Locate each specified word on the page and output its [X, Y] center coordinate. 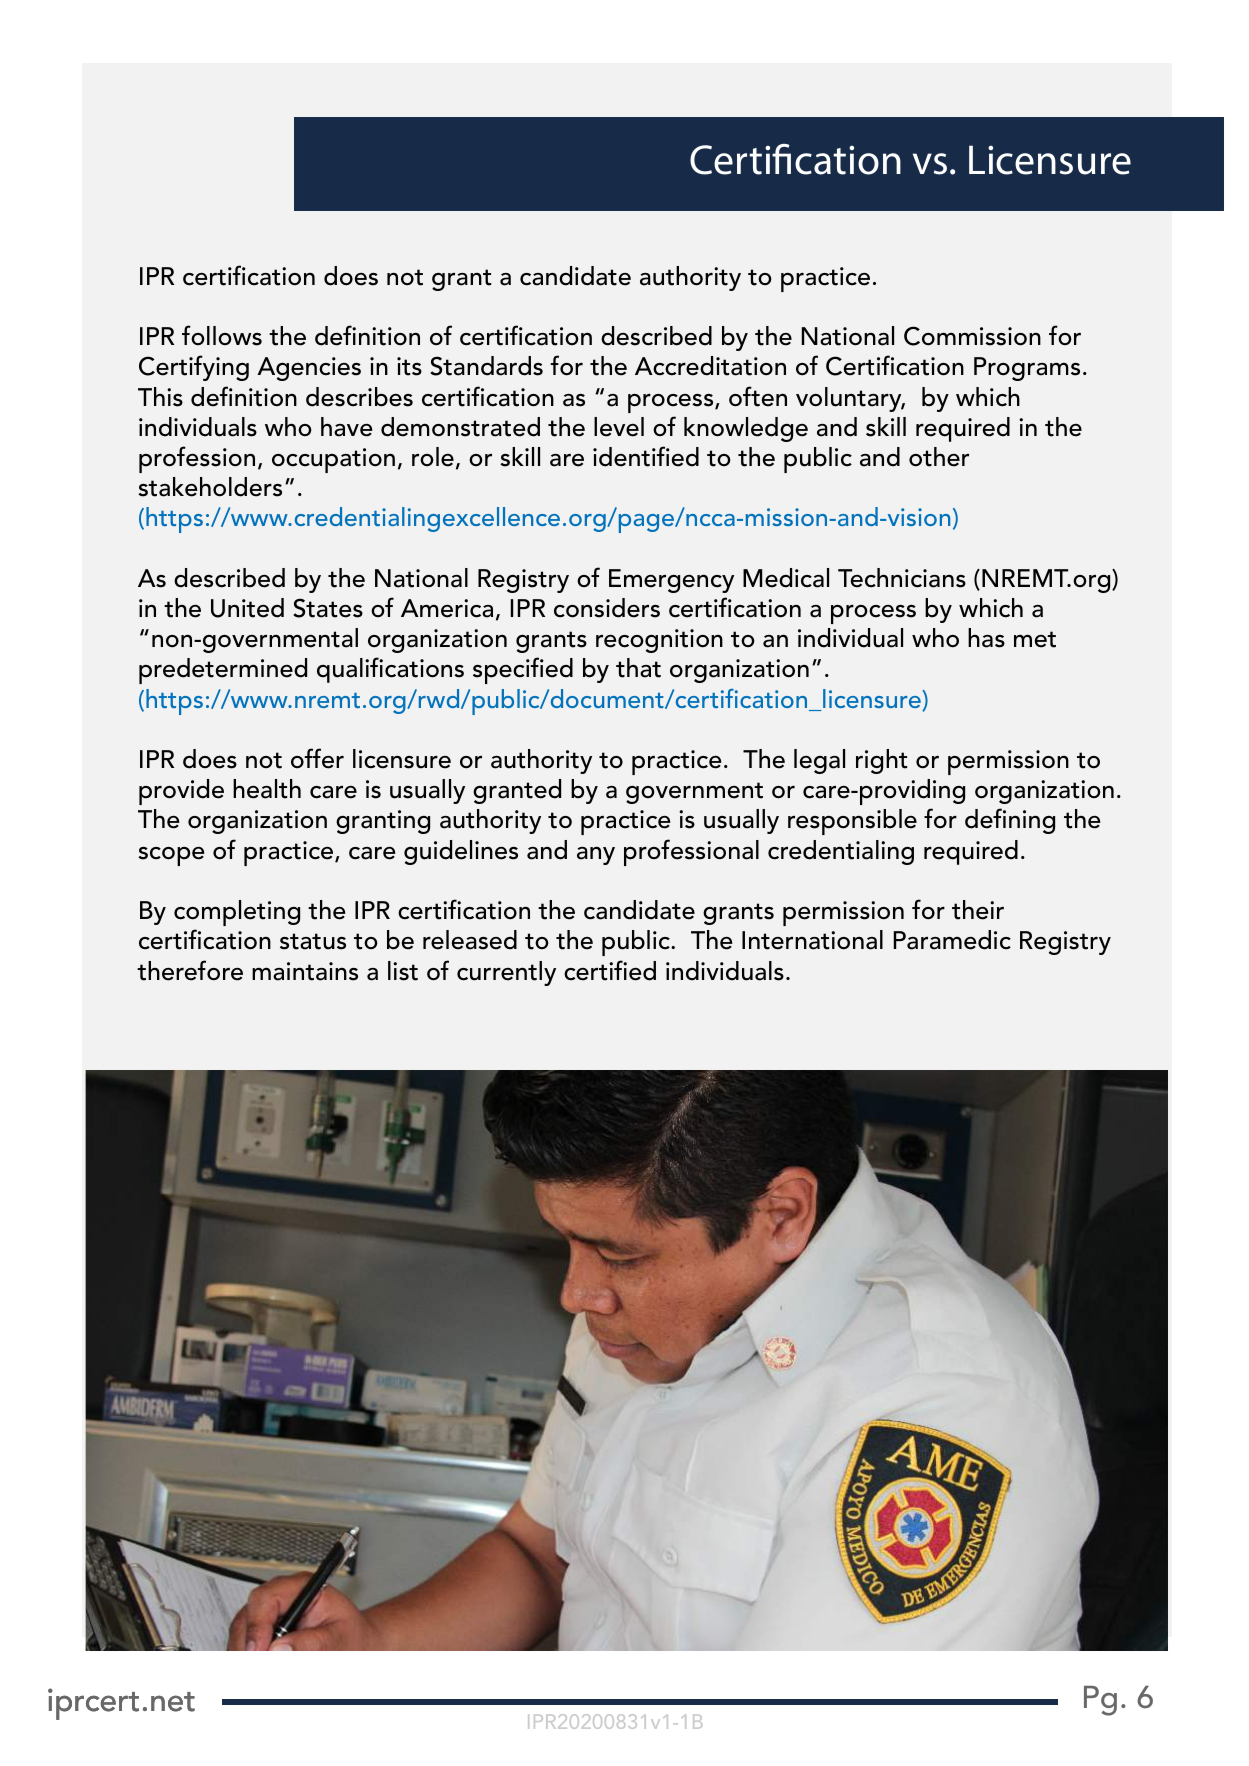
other [939, 457]
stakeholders [210, 487]
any [596, 856]
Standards [486, 366]
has [986, 638]
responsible [852, 822]
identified [646, 456]
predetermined [223, 671]
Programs [1027, 369]
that [638, 668]
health [267, 789]
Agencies [309, 369]
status [313, 941]
